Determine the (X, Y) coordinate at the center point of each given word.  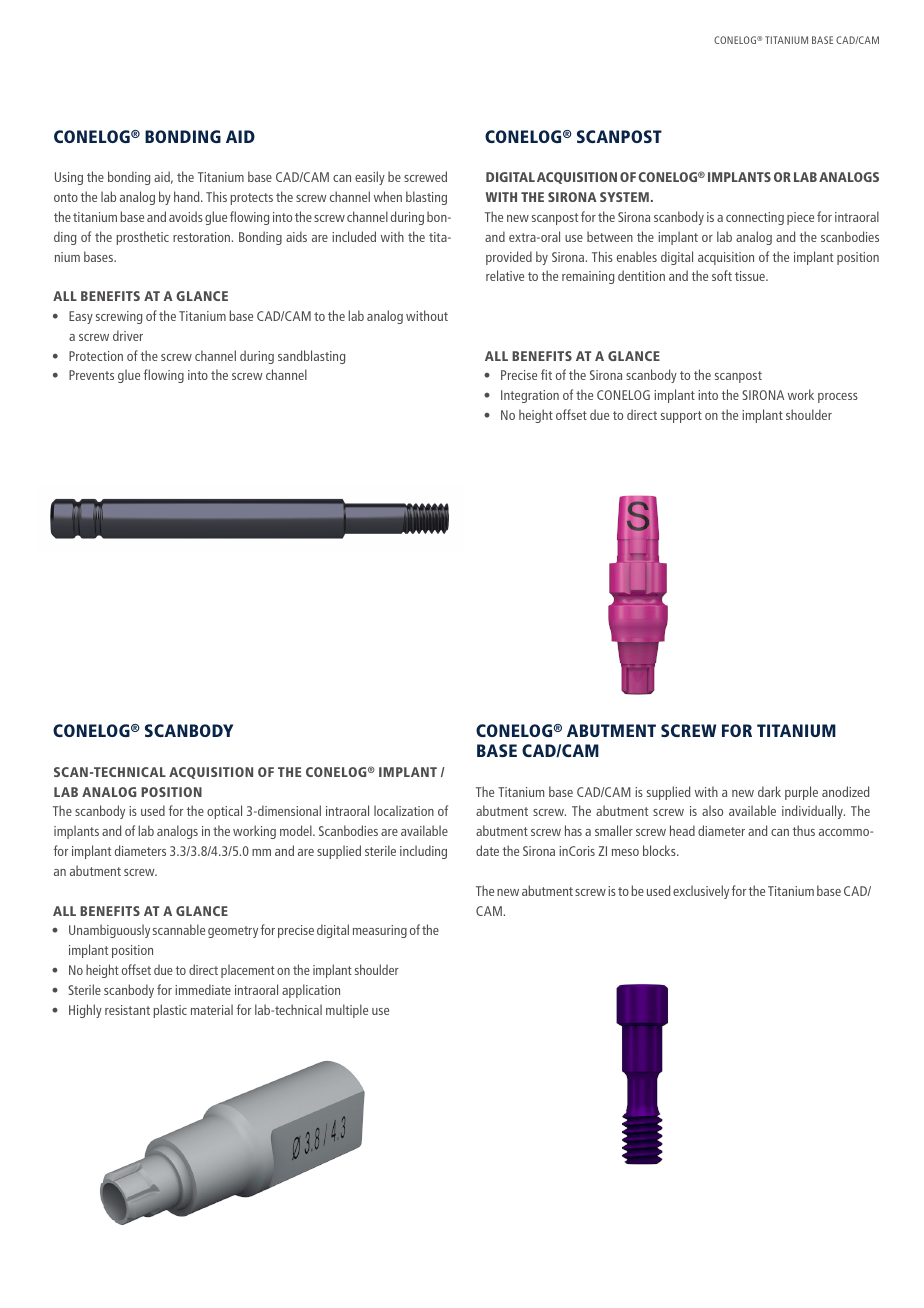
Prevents (91, 375)
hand (188, 196)
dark (769, 791)
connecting (755, 218)
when (388, 196)
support (681, 417)
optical (224, 812)
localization (404, 810)
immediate (203, 989)
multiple (347, 1011)
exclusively (701, 892)
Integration (530, 396)
